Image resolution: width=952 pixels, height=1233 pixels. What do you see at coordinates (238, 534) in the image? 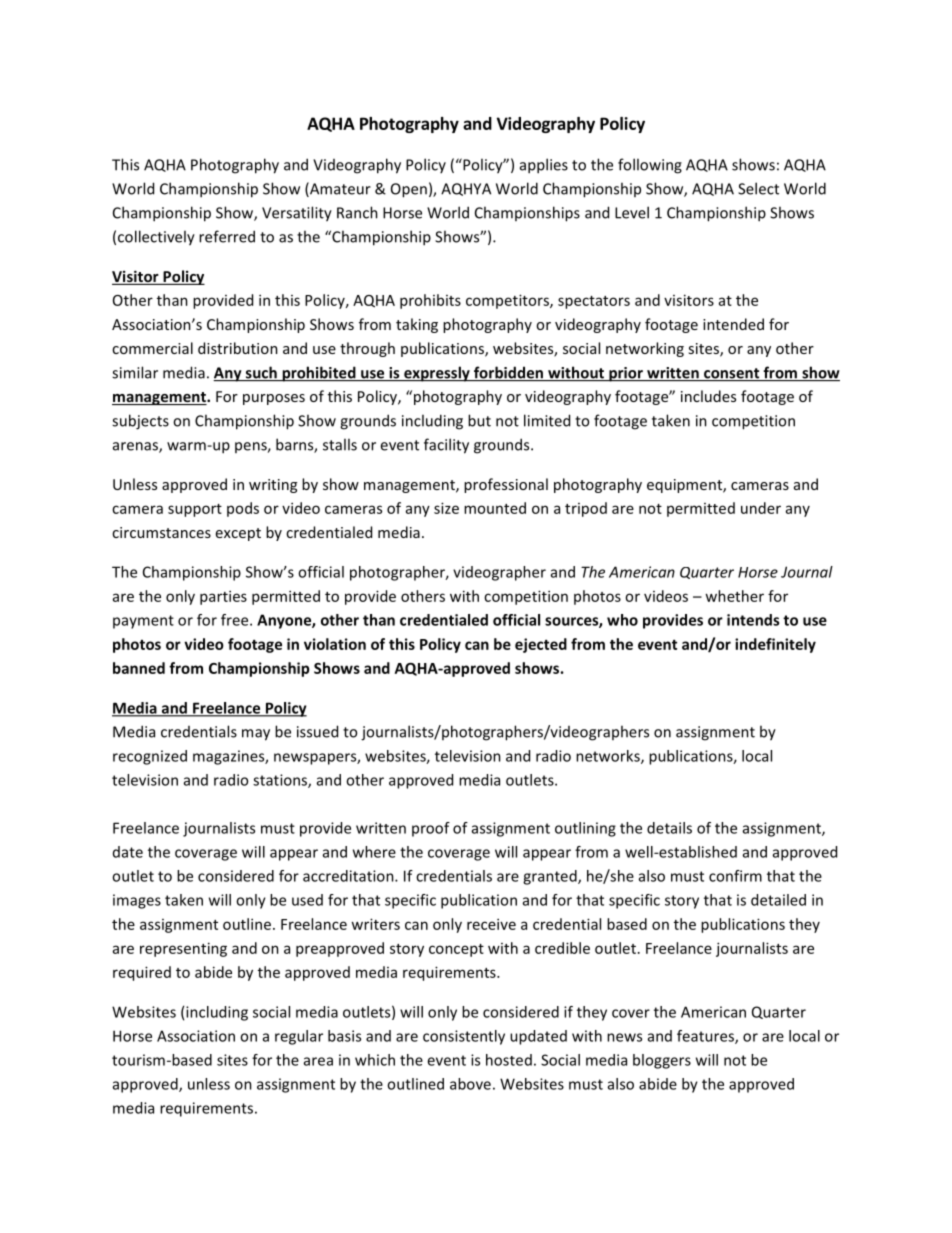
I see `except` at bounding box center [238, 534].
